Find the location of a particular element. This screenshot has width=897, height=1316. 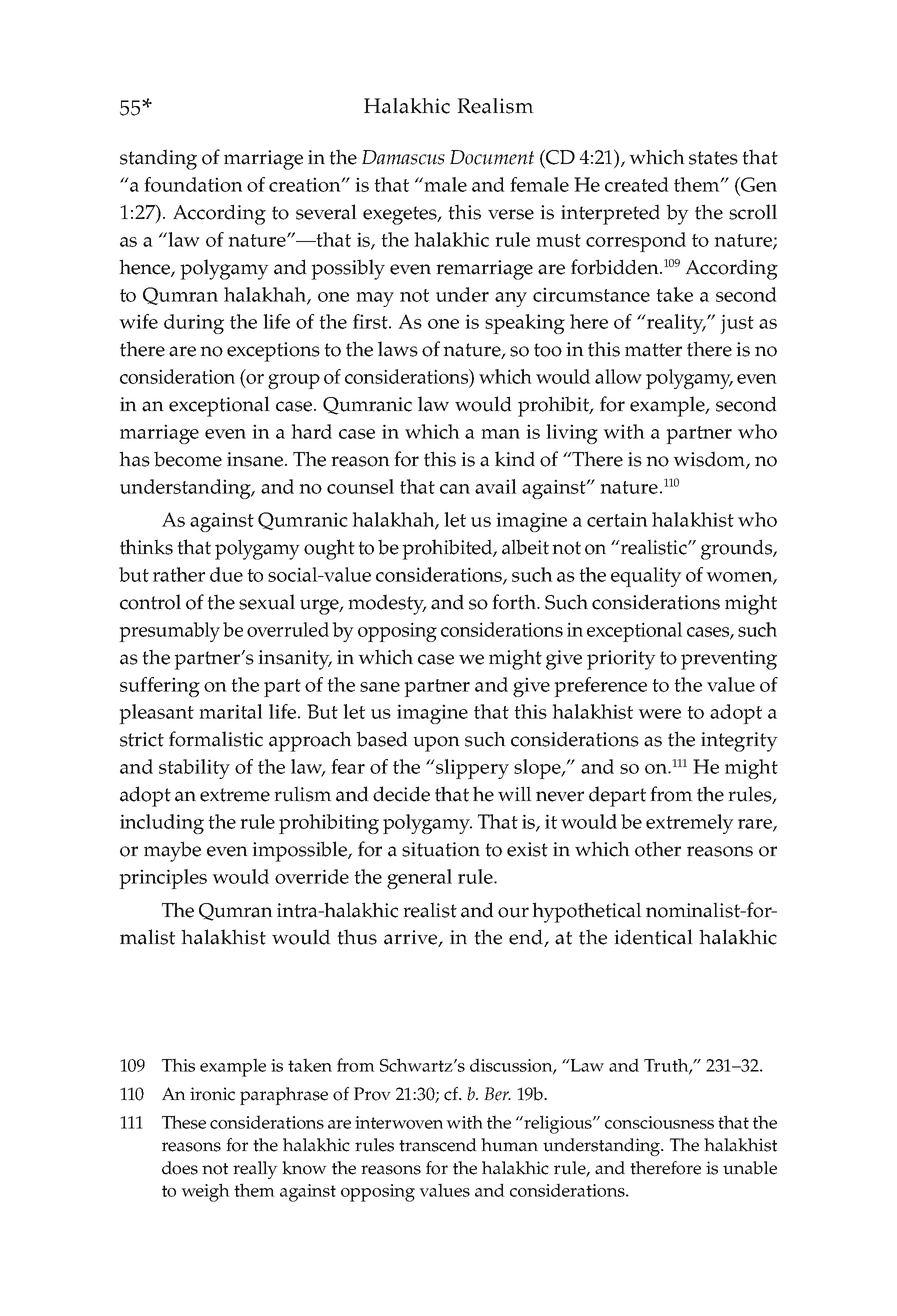

Damascus is located at coordinates (403, 157).
